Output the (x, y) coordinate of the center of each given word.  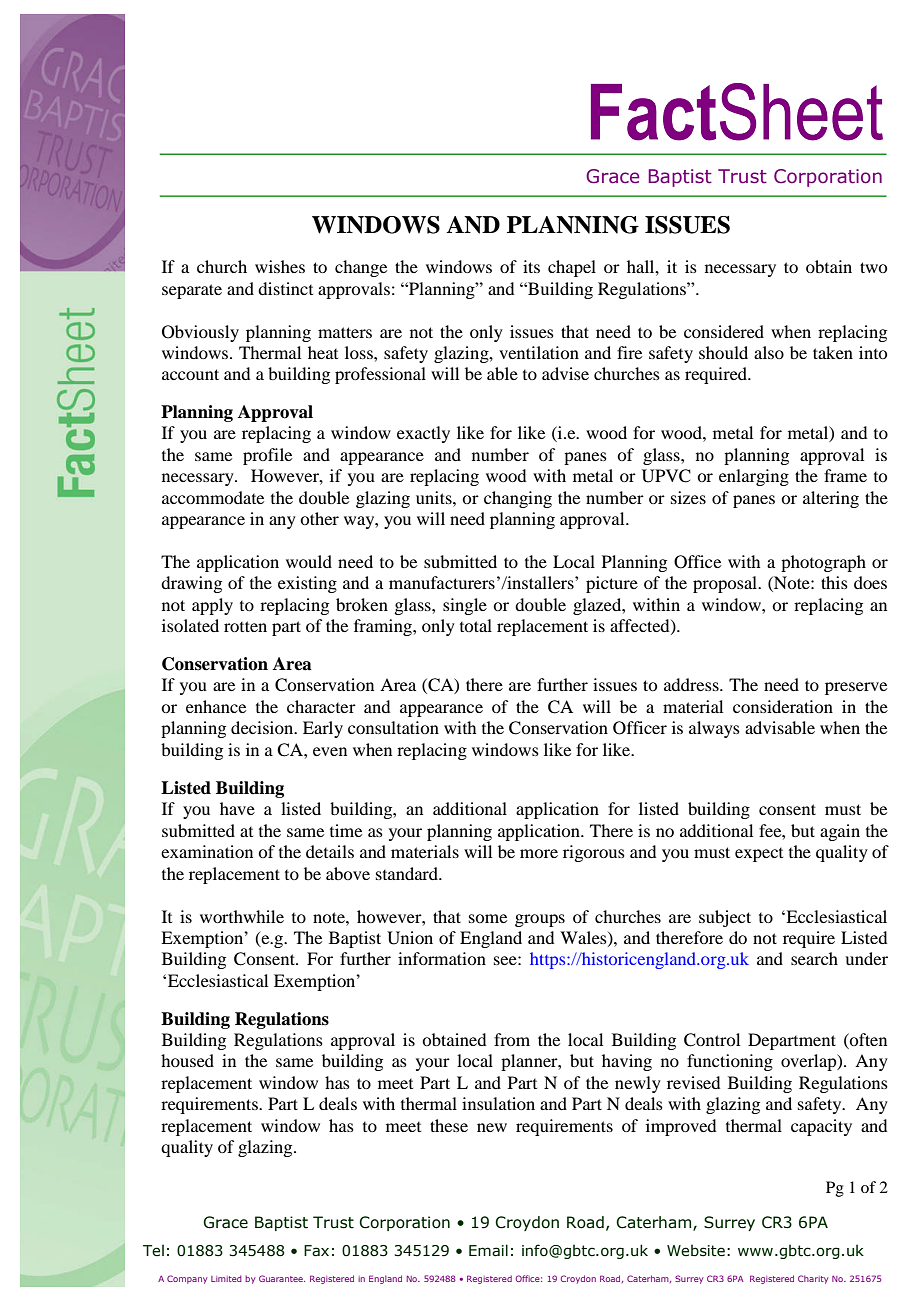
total (476, 625)
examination (207, 851)
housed (187, 1060)
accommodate (213, 497)
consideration (783, 706)
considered (724, 331)
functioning (730, 1062)
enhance (216, 706)
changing (518, 499)
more (539, 853)
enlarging (754, 477)
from (512, 1039)
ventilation (539, 352)
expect (759, 855)
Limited (226, 1278)
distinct (285, 288)
